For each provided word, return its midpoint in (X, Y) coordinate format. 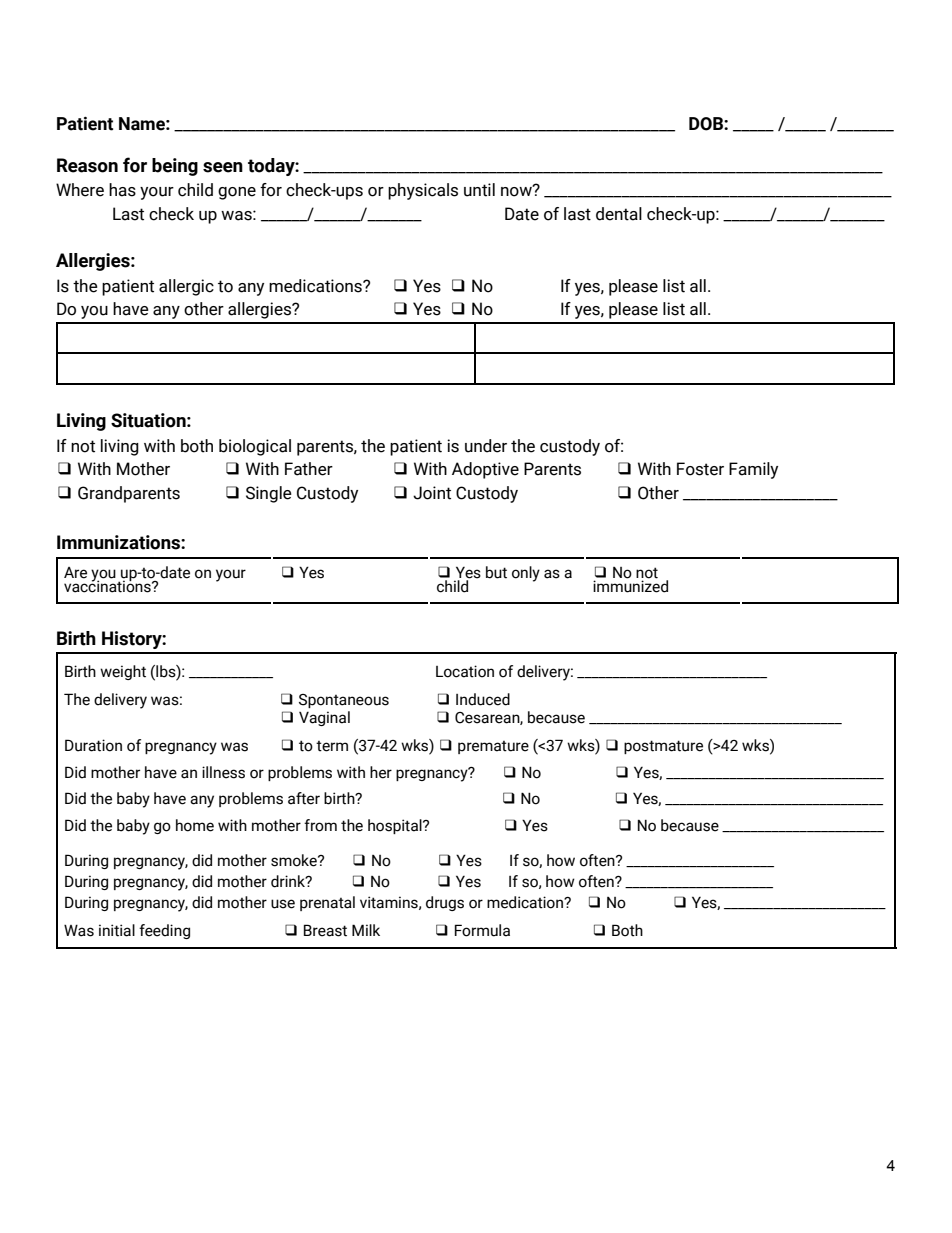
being (175, 167)
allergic (186, 287)
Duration (93, 745)
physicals (423, 191)
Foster (700, 469)
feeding (164, 931)
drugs (445, 903)
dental (619, 214)
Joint (432, 493)
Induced (483, 699)
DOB (707, 124)
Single (269, 494)
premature (493, 747)
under (486, 446)
